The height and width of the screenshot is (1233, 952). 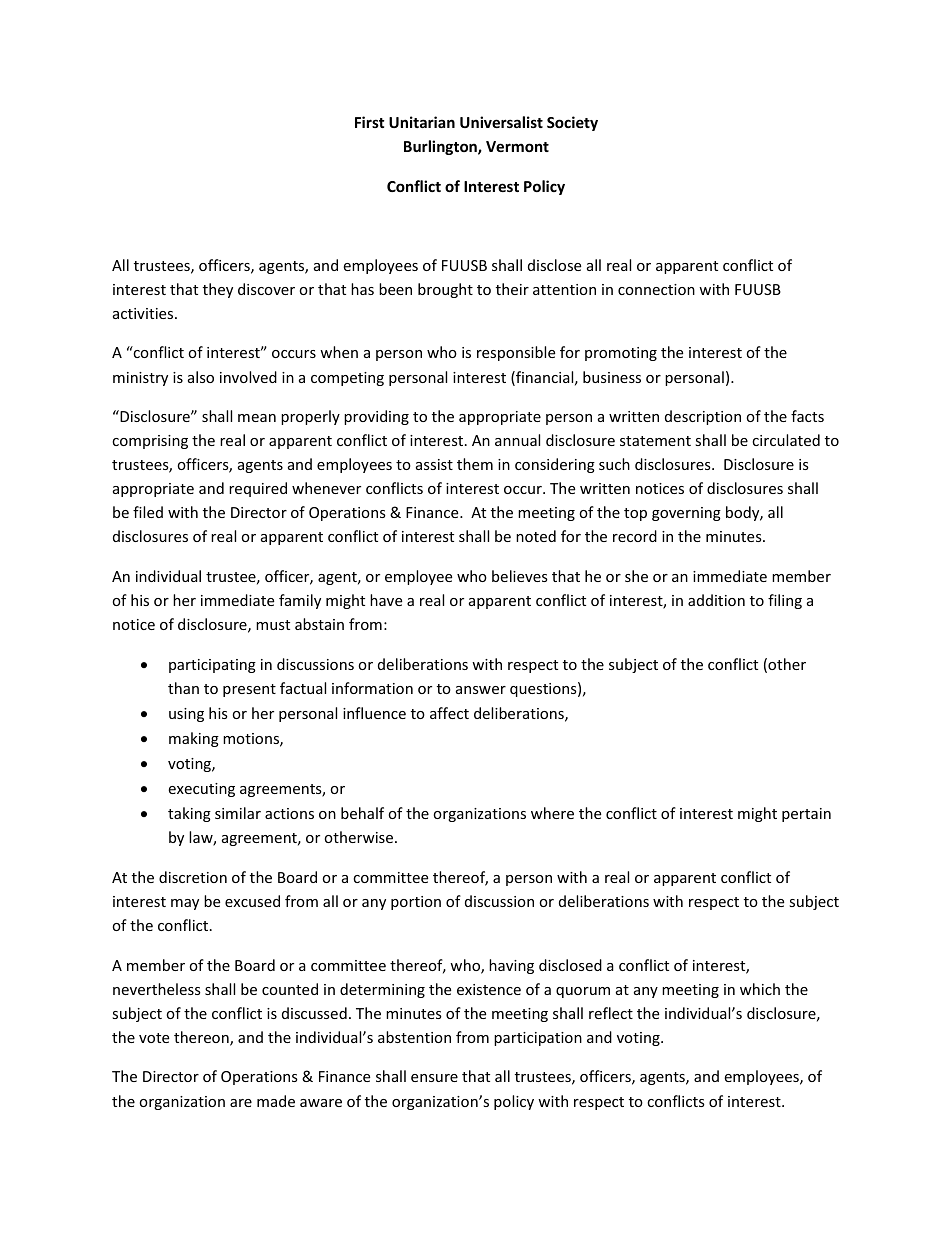 I want to click on Burlington, so click(x=441, y=147).
